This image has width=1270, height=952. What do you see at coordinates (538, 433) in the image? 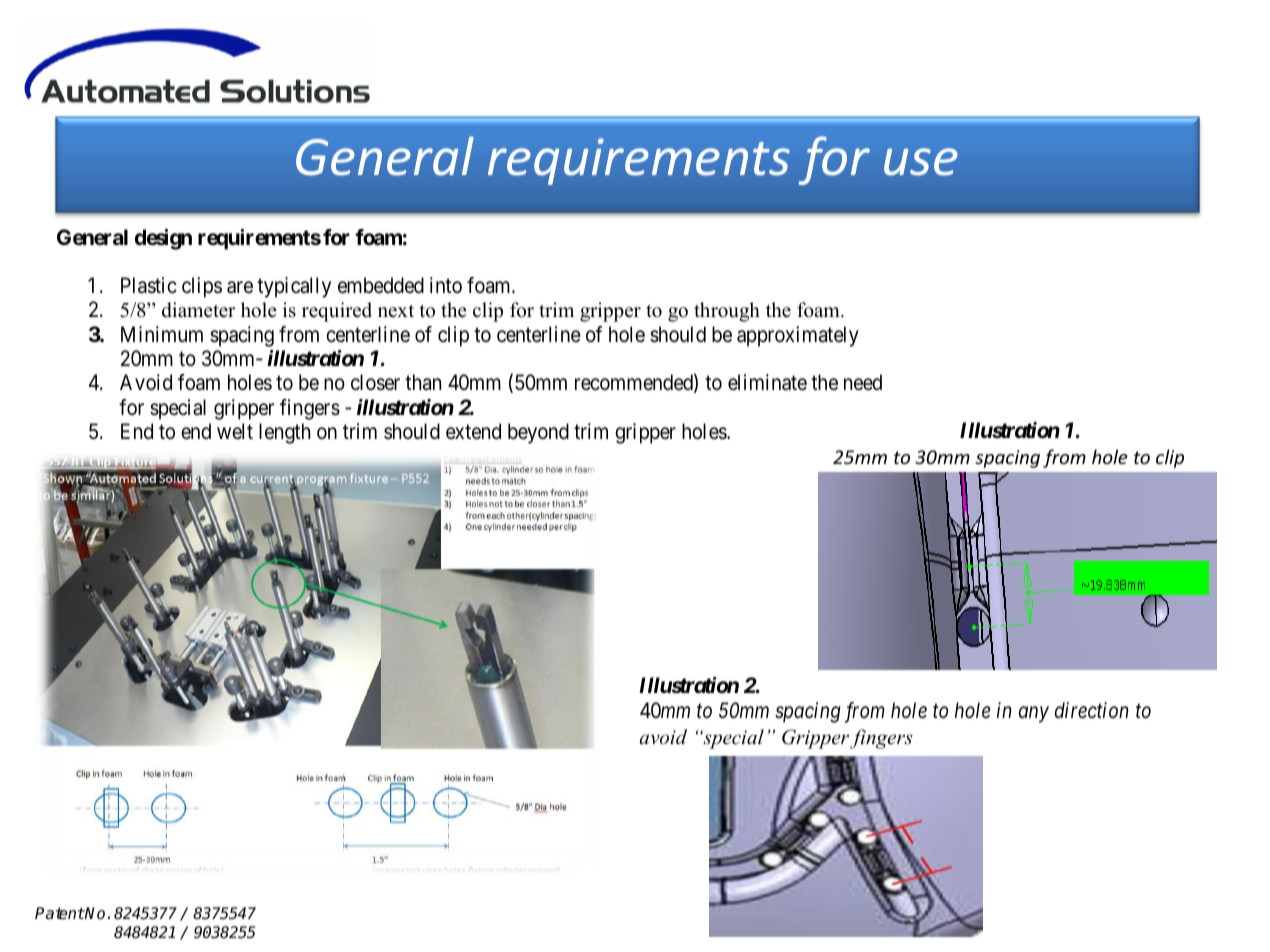
I see `beyond` at bounding box center [538, 433].
